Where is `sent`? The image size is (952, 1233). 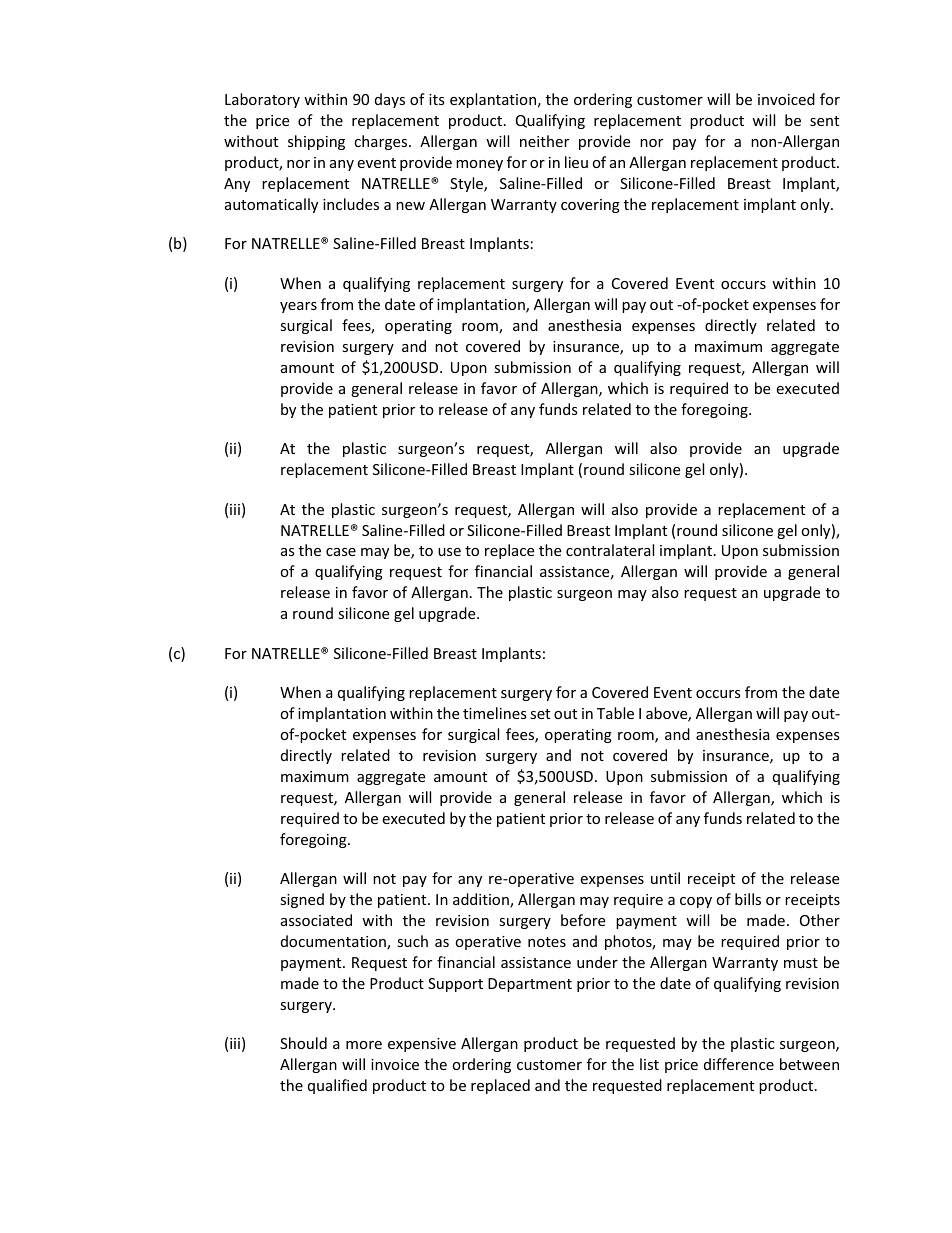
sent is located at coordinates (824, 121).
